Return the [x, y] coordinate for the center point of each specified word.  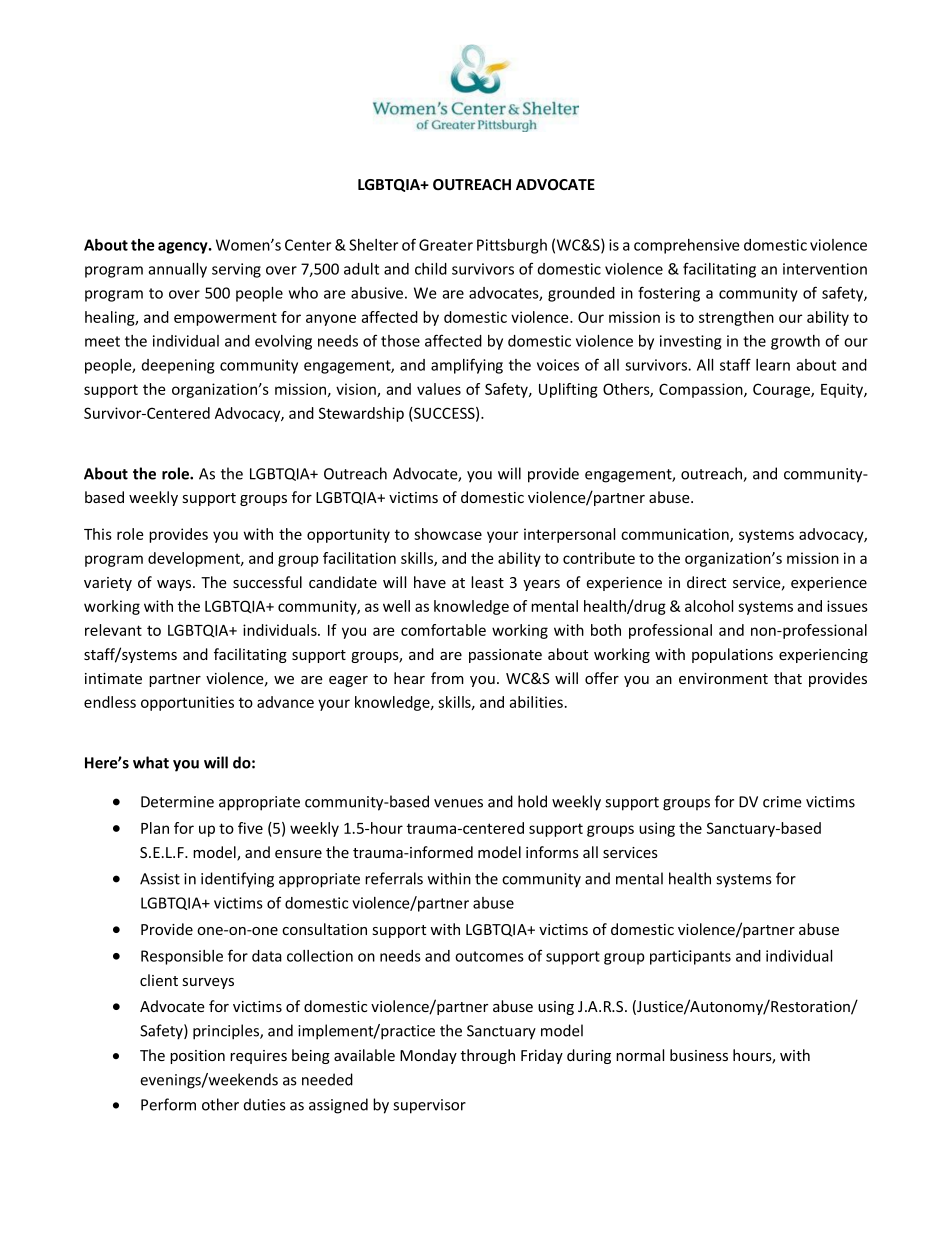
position [197, 1057]
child [431, 269]
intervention [825, 269]
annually [177, 270]
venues [458, 803]
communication [676, 535]
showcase [448, 534]
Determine [177, 802]
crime [782, 802]
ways [175, 585]
